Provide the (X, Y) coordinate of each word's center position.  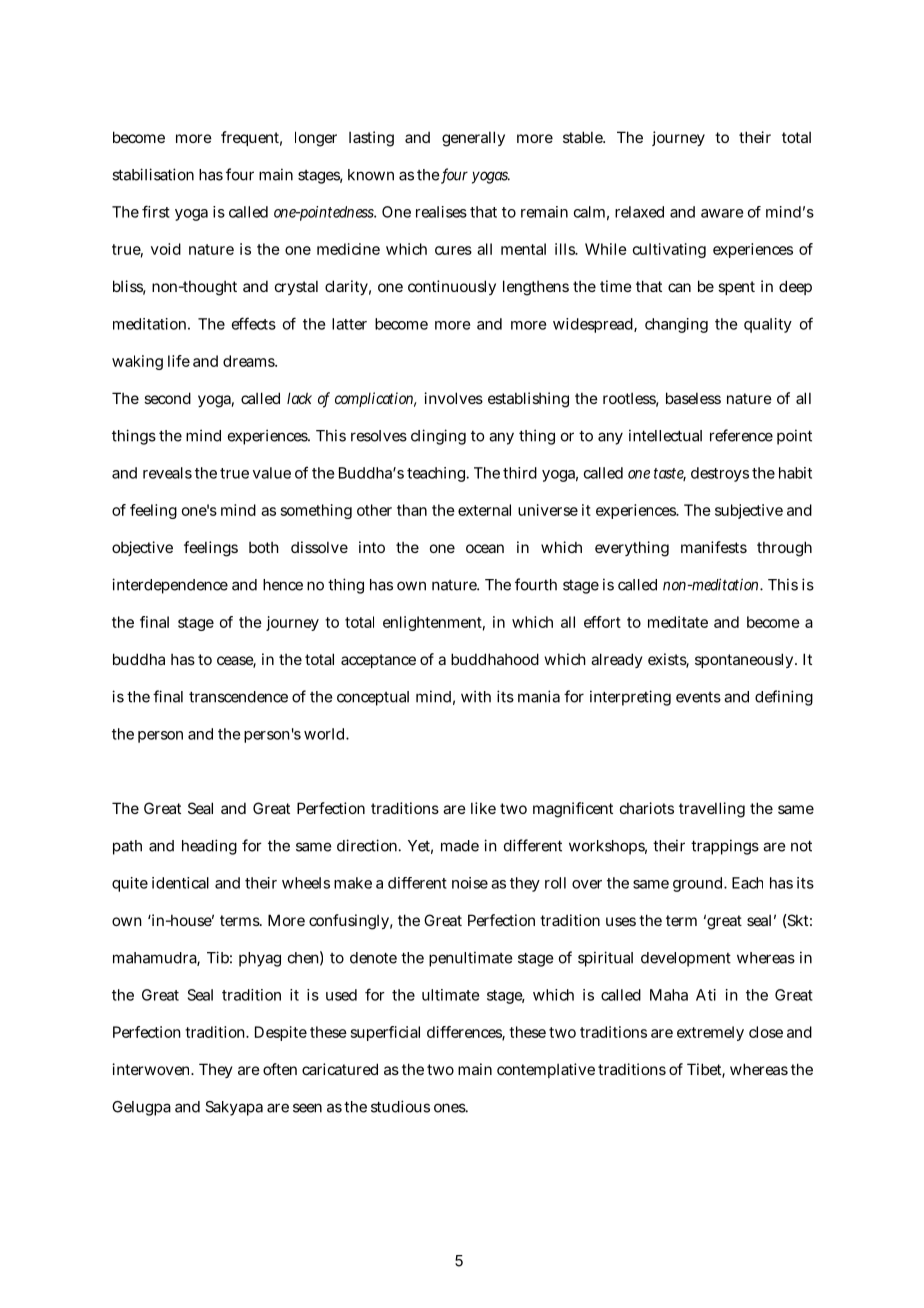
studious (400, 1106)
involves (454, 398)
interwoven (153, 1069)
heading (209, 847)
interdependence (170, 586)
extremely (710, 1033)
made (460, 846)
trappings (725, 847)
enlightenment (434, 623)
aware (722, 213)
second (167, 398)
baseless (693, 398)
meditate (678, 622)
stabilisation (153, 174)
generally (473, 139)
